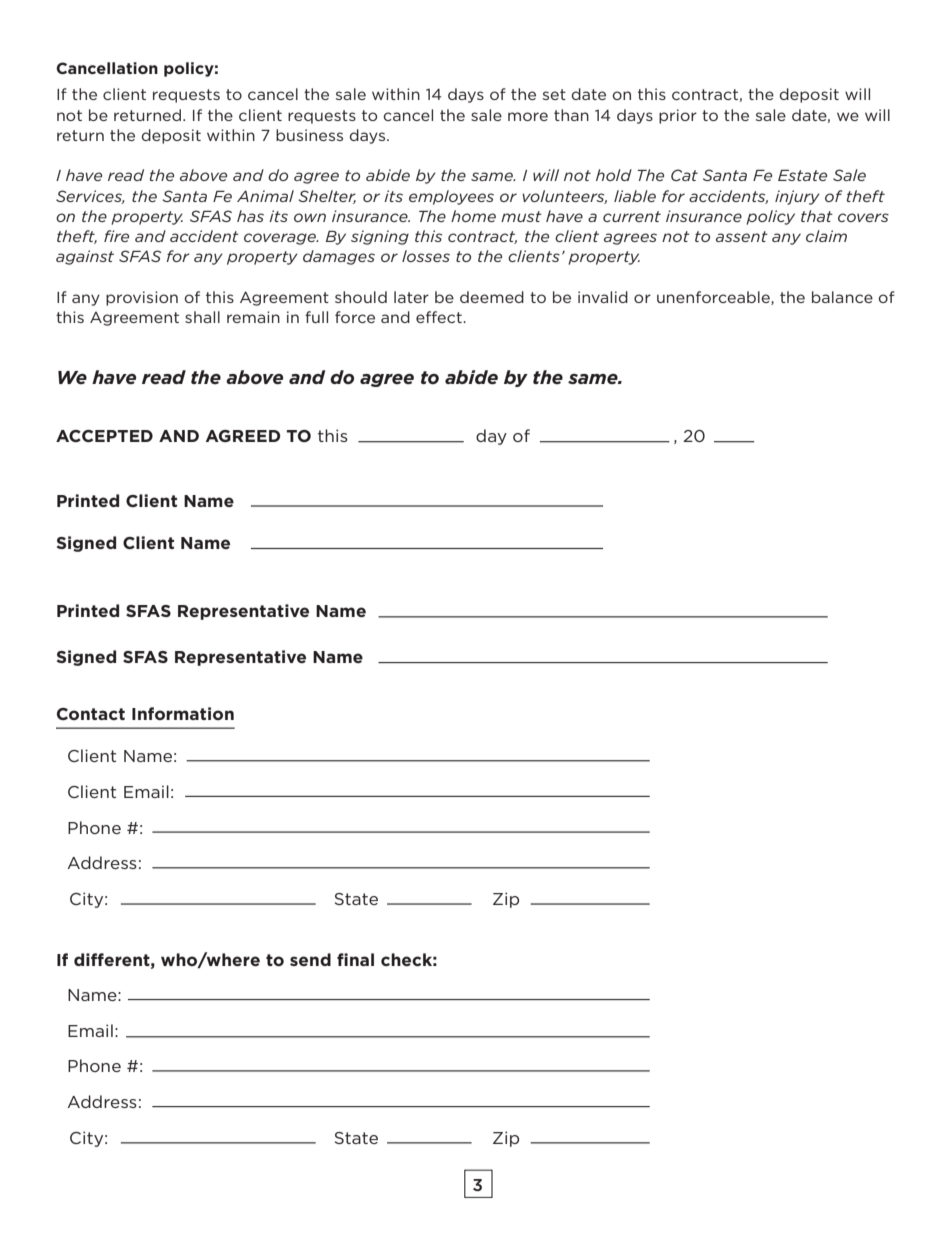  Describe the element at coordinates (104, 436) in the page. I see `ACCEPTED` at that location.
